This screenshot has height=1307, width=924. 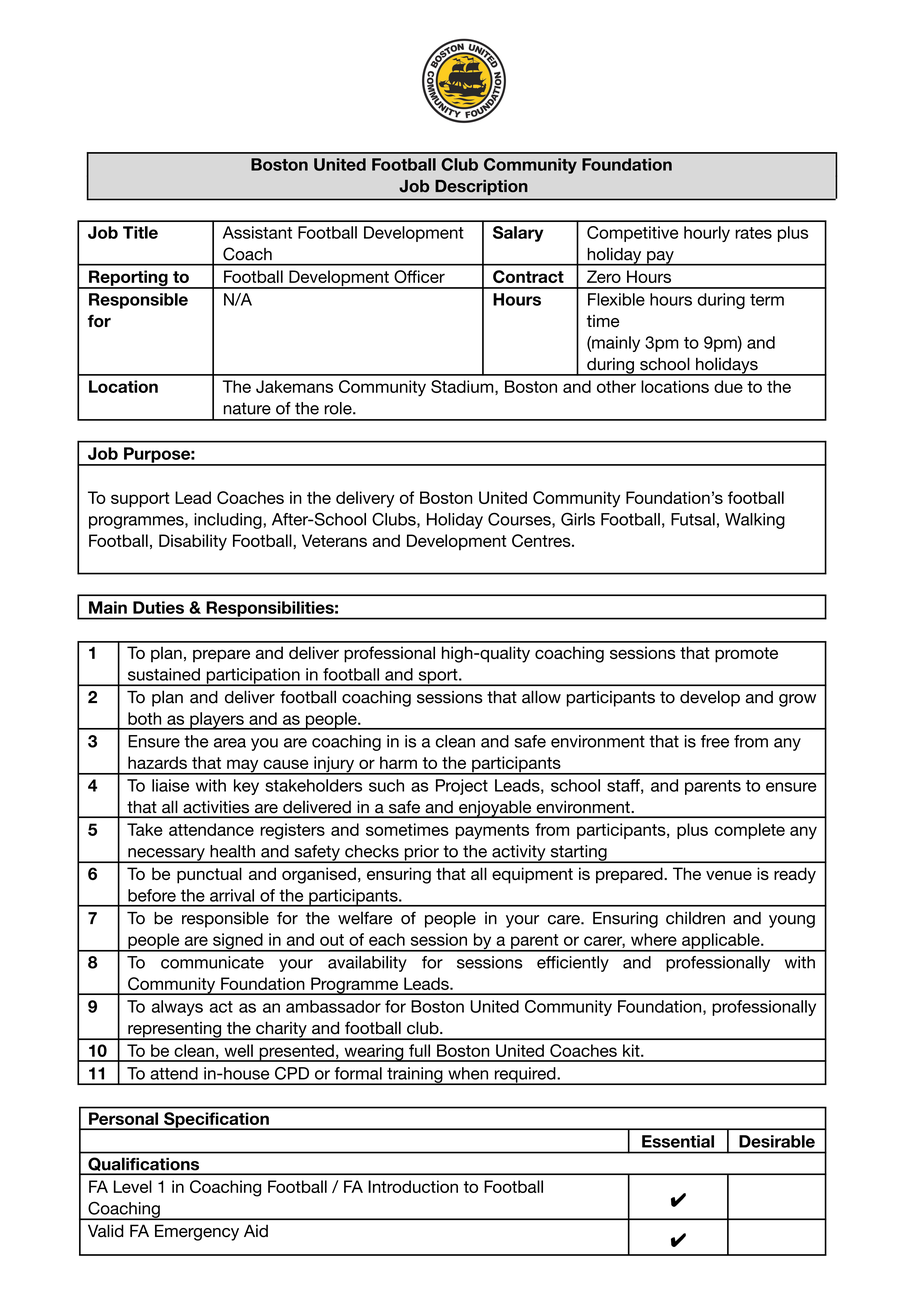 What do you see at coordinates (339, 408) in the screenshot?
I see `role` at bounding box center [339, 408].
